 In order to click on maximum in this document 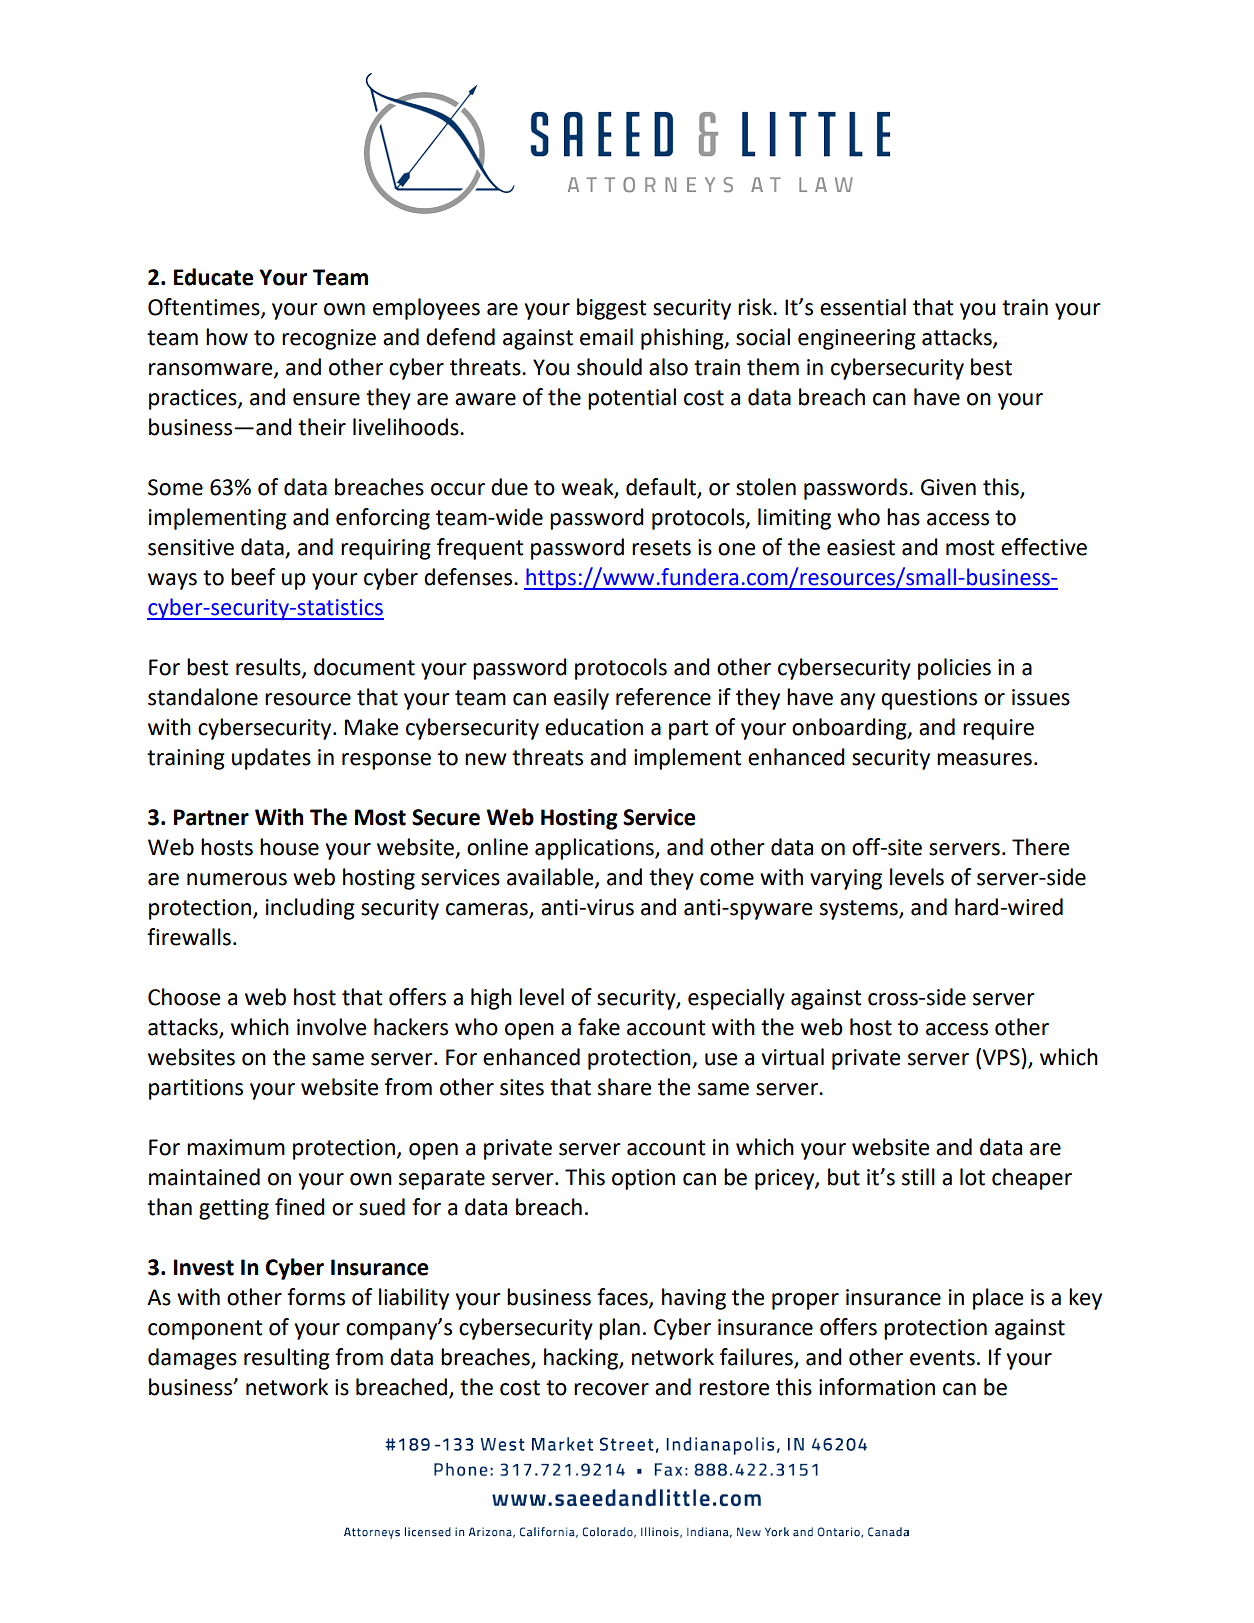, I will do `click(236, 1147)`.
